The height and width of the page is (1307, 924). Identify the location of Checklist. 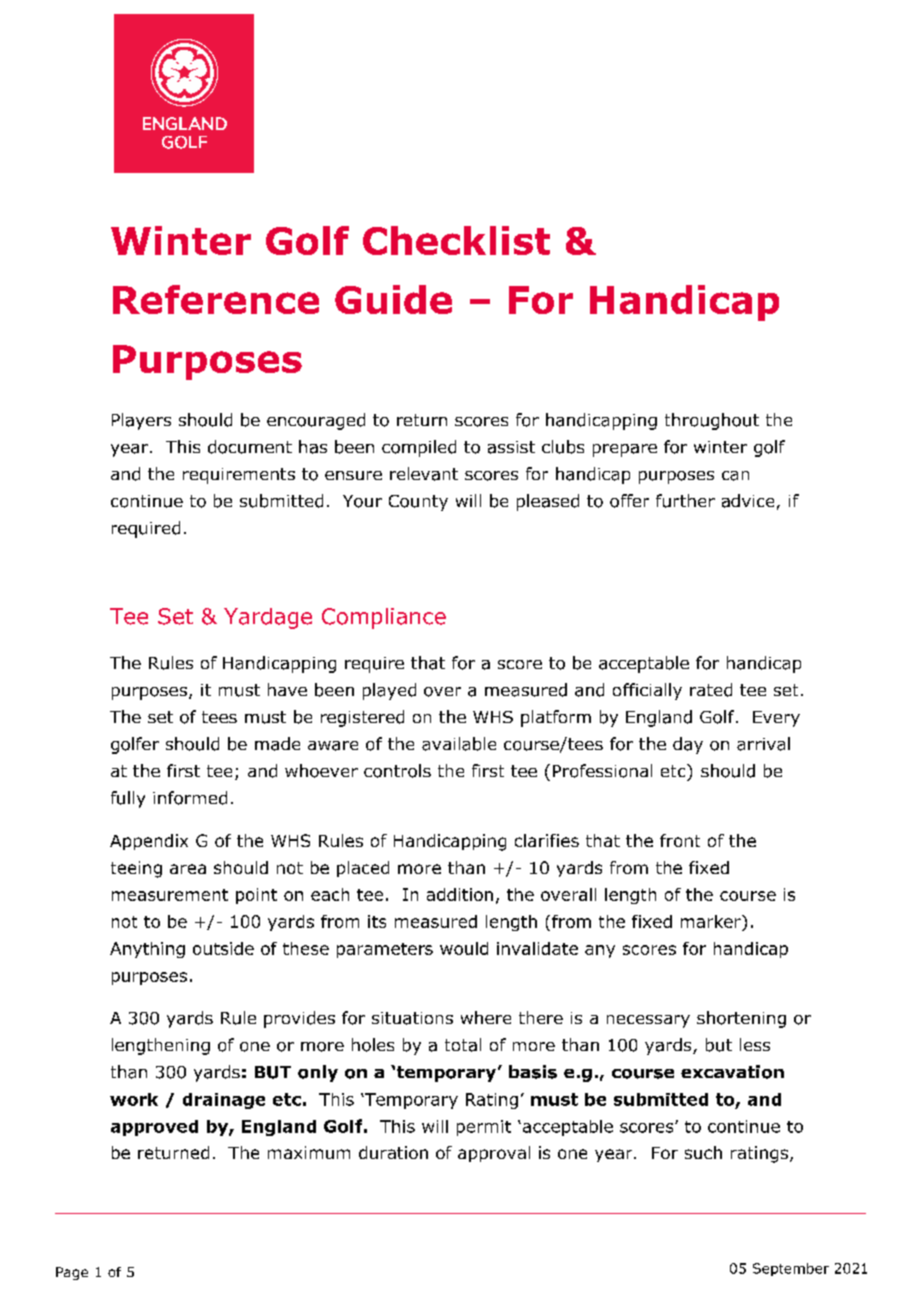
(456, 240).
